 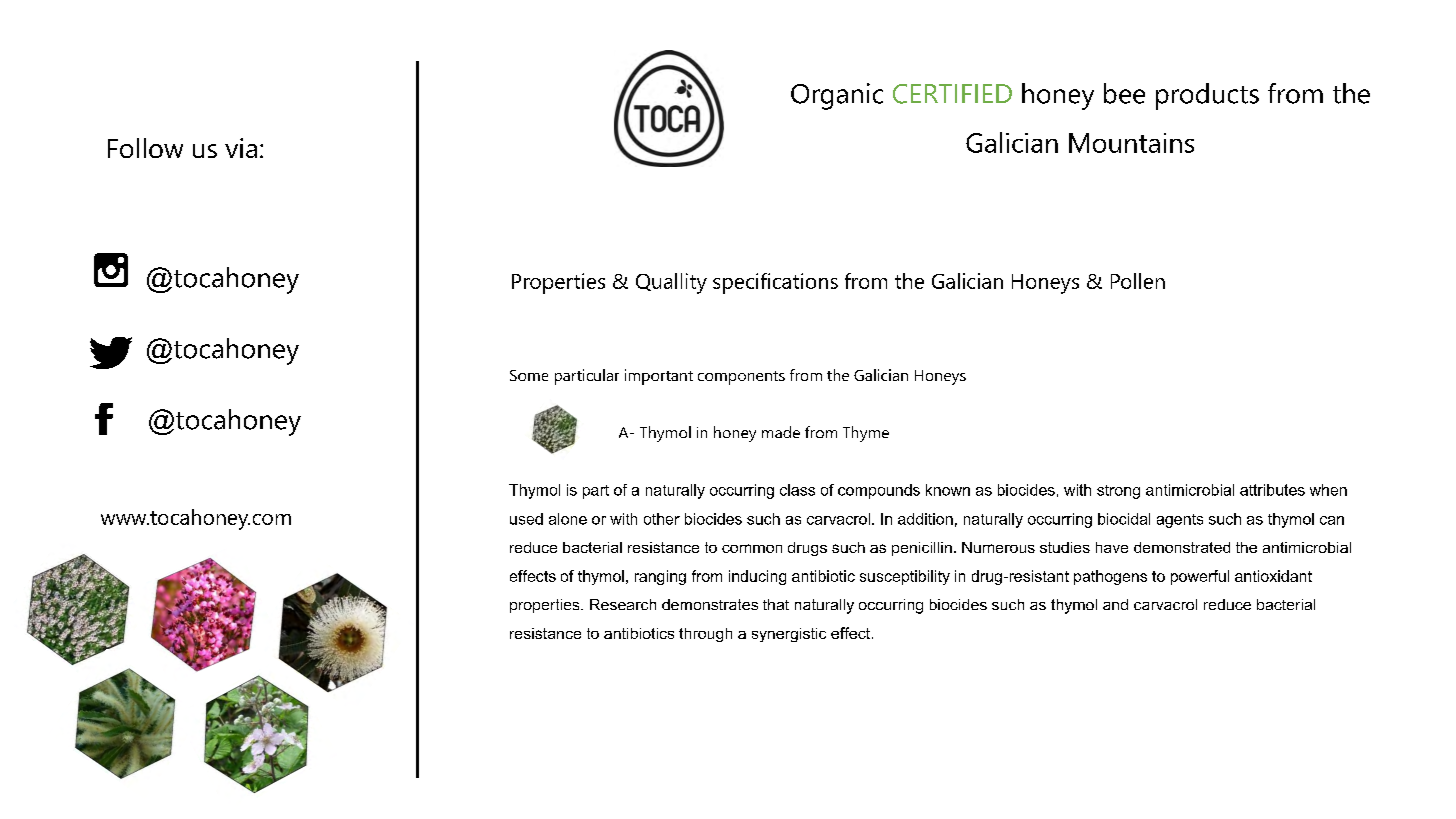 What do you see at coordinates (837, 96) in the document?
I see `Organic` at bounding box center [837, 96].
